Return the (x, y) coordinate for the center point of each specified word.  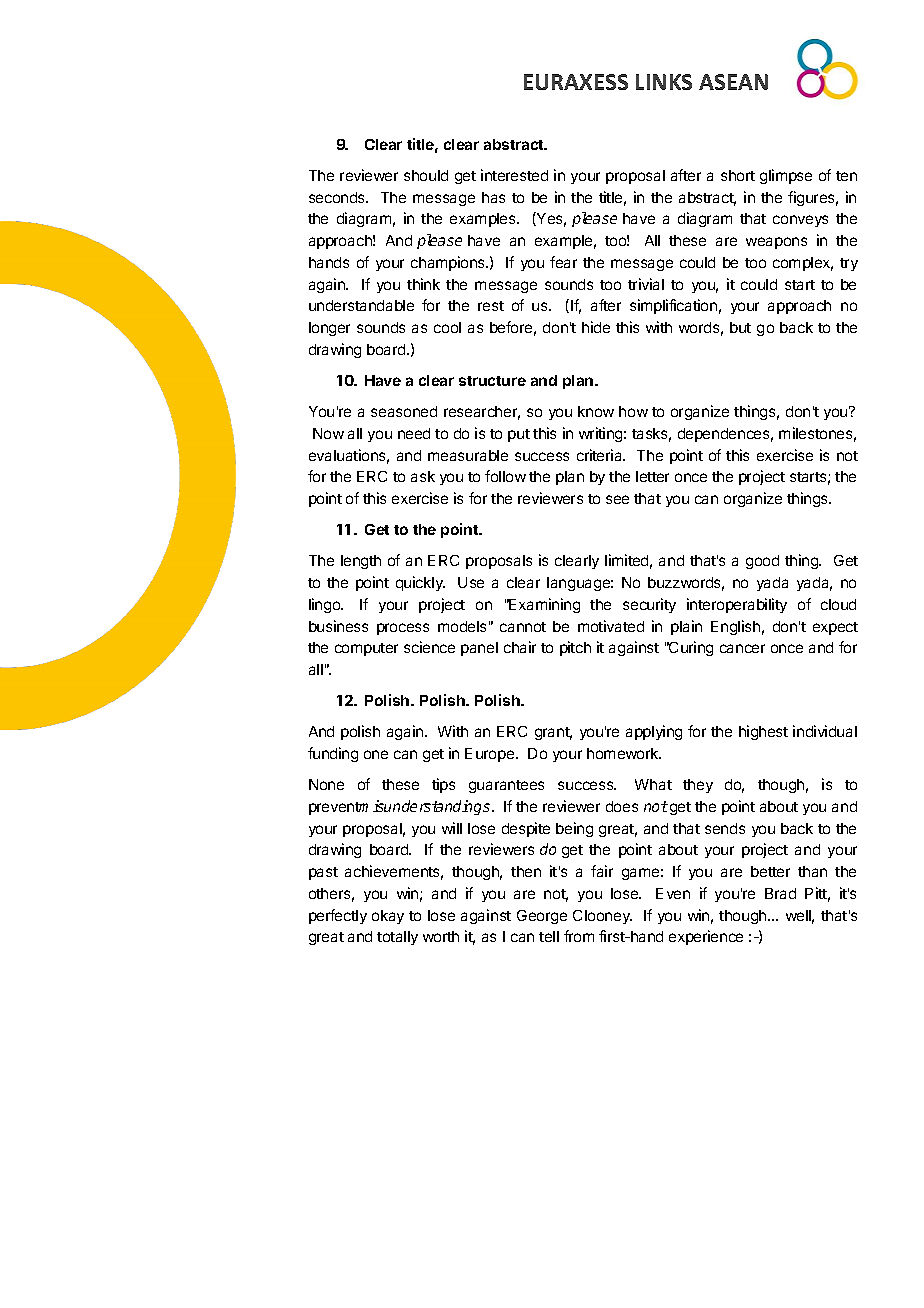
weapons (776, 243)
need (414, 433)
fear (563, 262)
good (762, 562)
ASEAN (733, 82)
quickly (420, 583)
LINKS (664, 82)
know (596, 411)
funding (333, 754)
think (423, 284)
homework (624, 753)
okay (388, 917)
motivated (611, 626)
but (740, 327)
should (426, 175)
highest (763, 732)
